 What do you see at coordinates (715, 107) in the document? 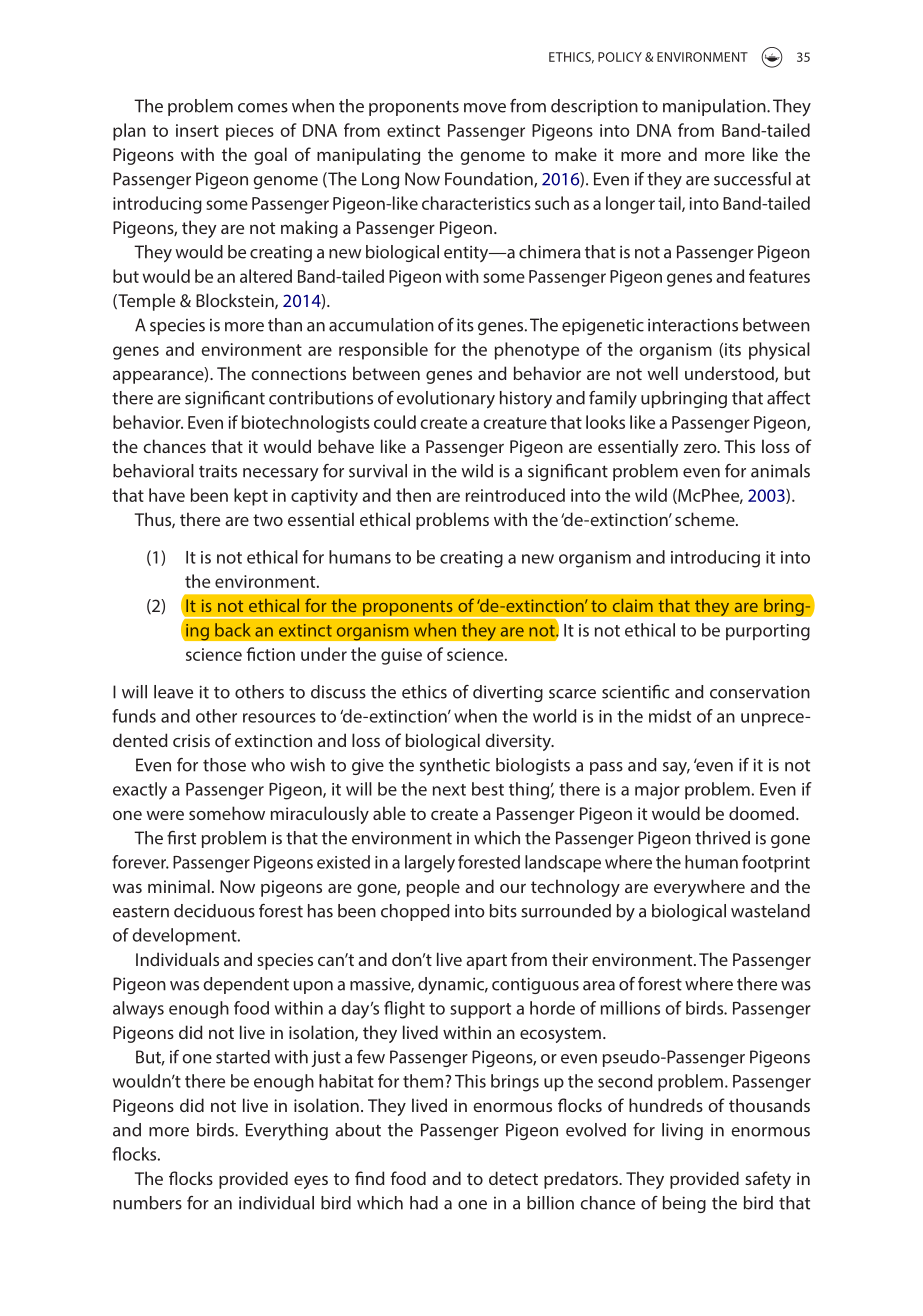
I see `manipulation` at bounding box center [715, 107].
